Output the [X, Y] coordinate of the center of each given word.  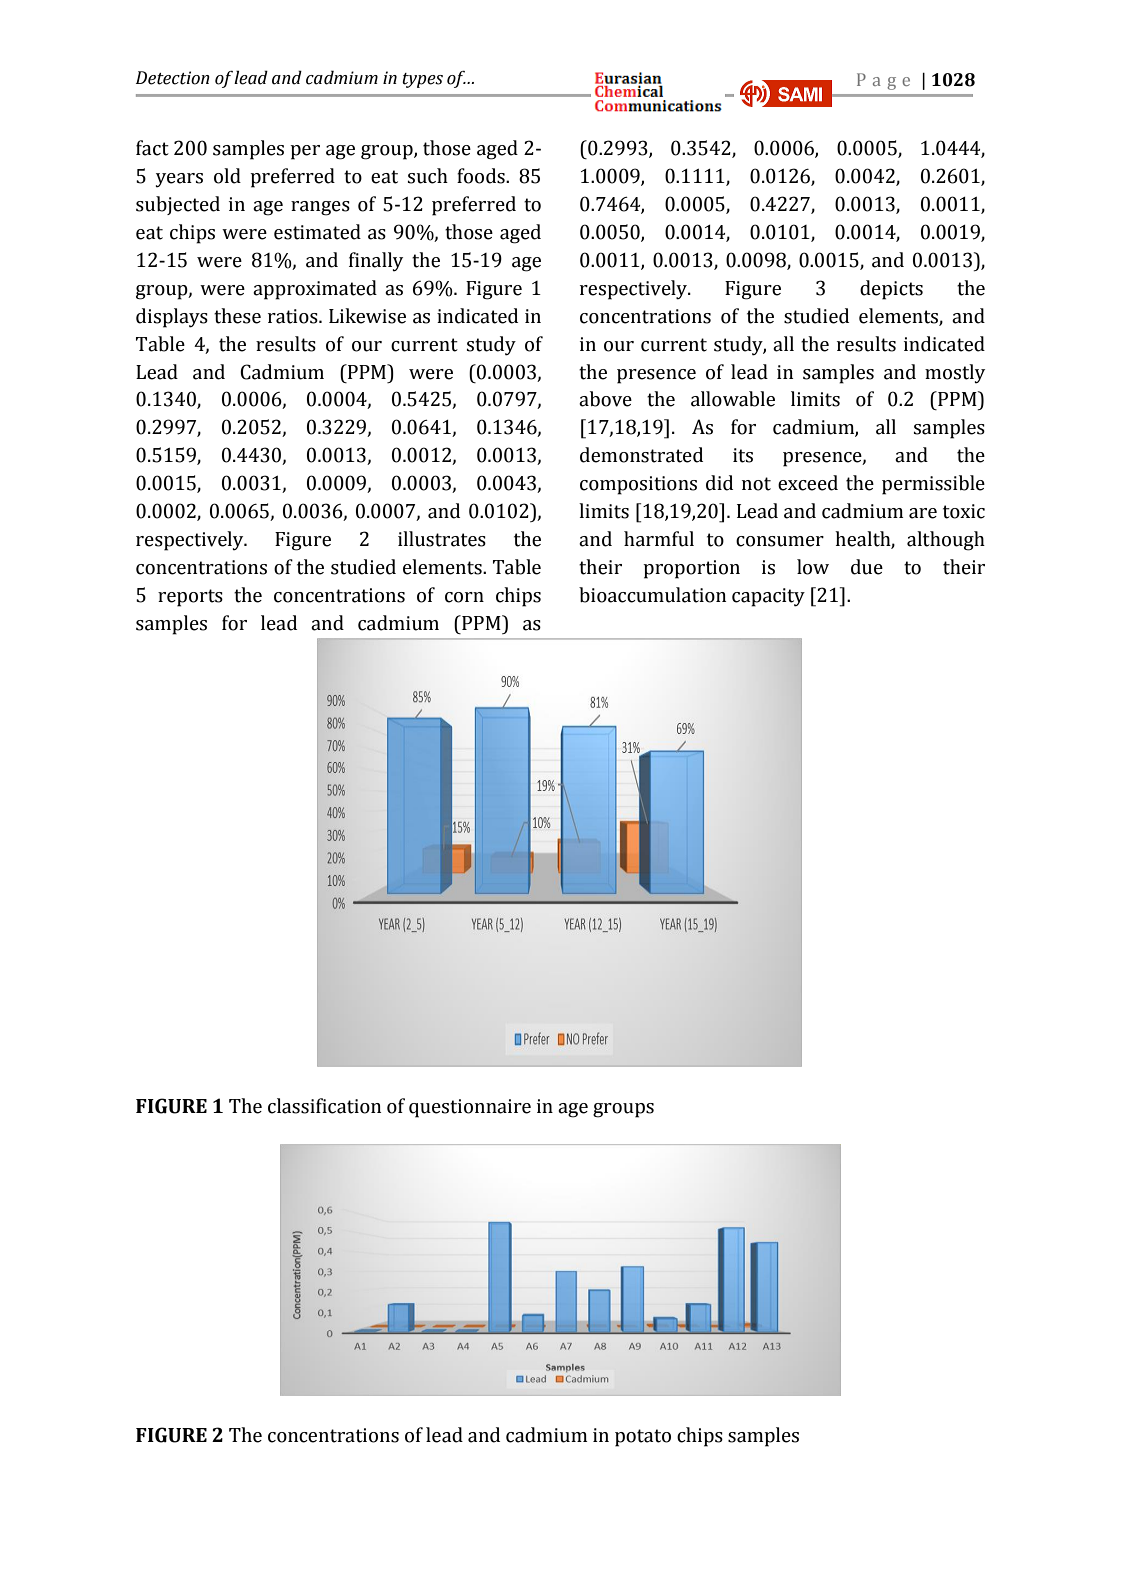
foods [482, 176]
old [227, 176]
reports [190, 598]
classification [324, 1106]
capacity [768, 597]
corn [464, 597]
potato [643, 1438]
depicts [891, 290]
